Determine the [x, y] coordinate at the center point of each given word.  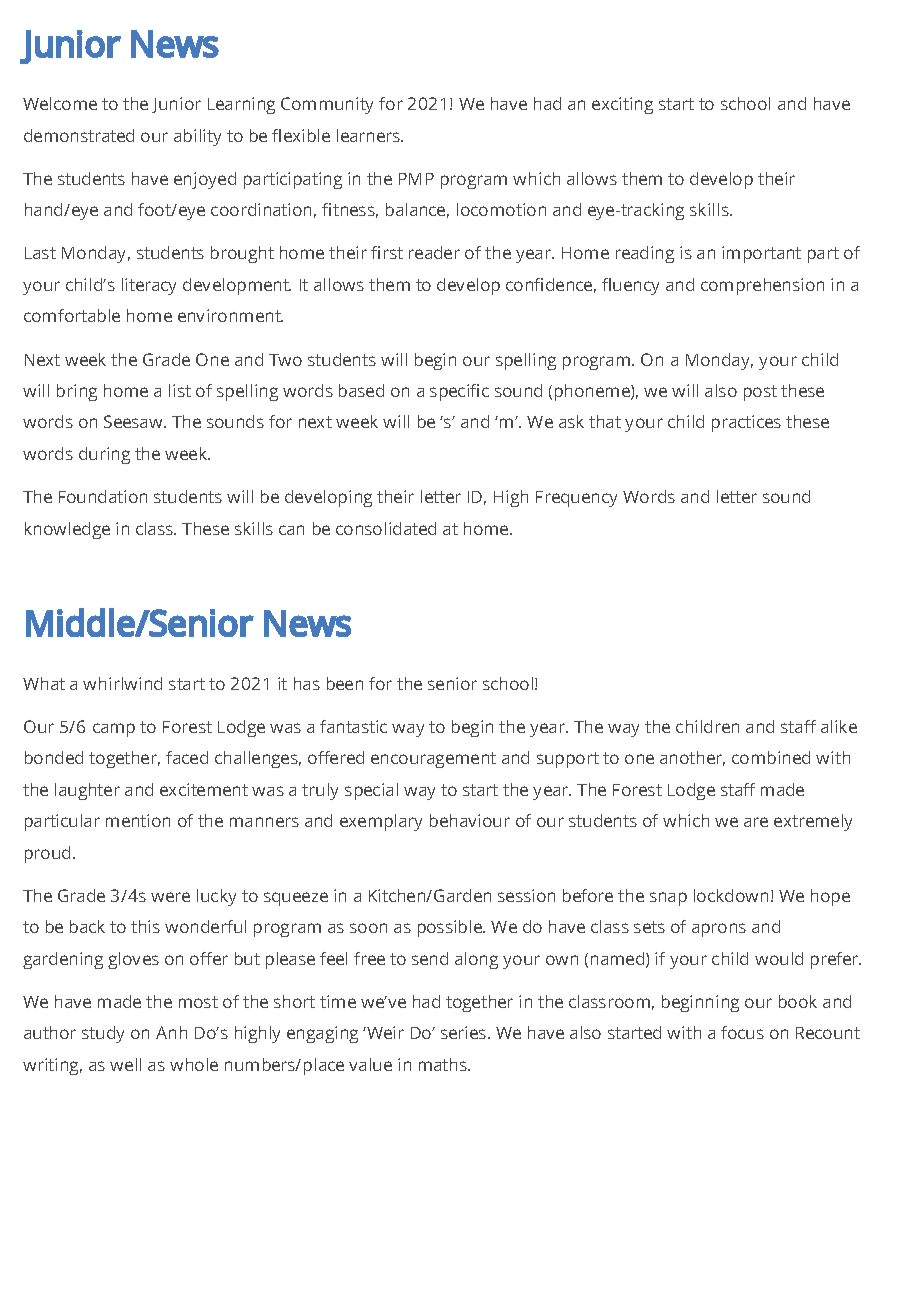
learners [370, 135]
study [103, 1034]
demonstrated [79, 135]
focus [742, 1032]
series [465, 1032]
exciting [622, 105]
